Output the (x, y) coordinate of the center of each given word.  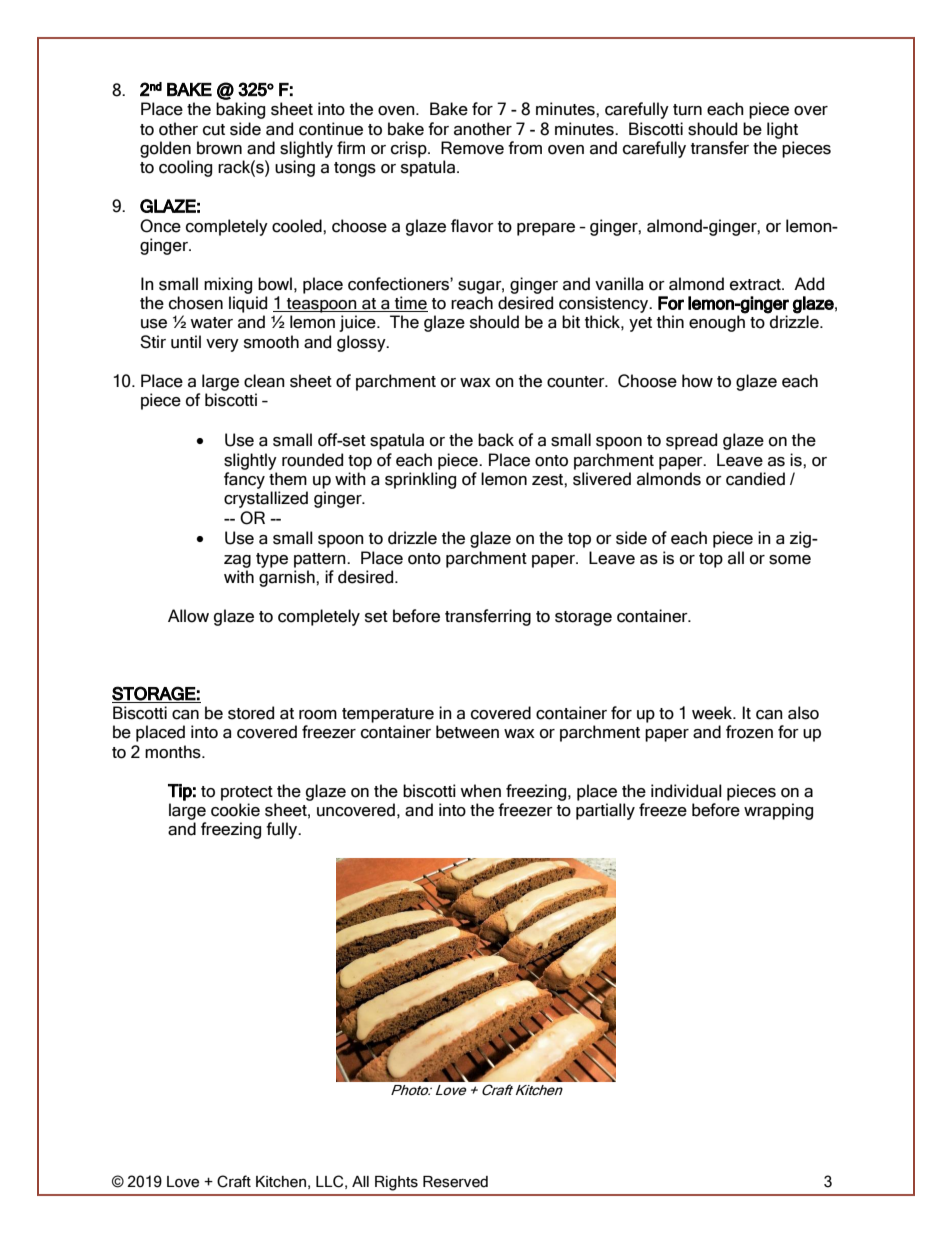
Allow (188, 616)
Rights (396, 1183)
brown (219, 148)
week (713, 713)
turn (687, 110)
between (467, 732)
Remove (472, 148)
